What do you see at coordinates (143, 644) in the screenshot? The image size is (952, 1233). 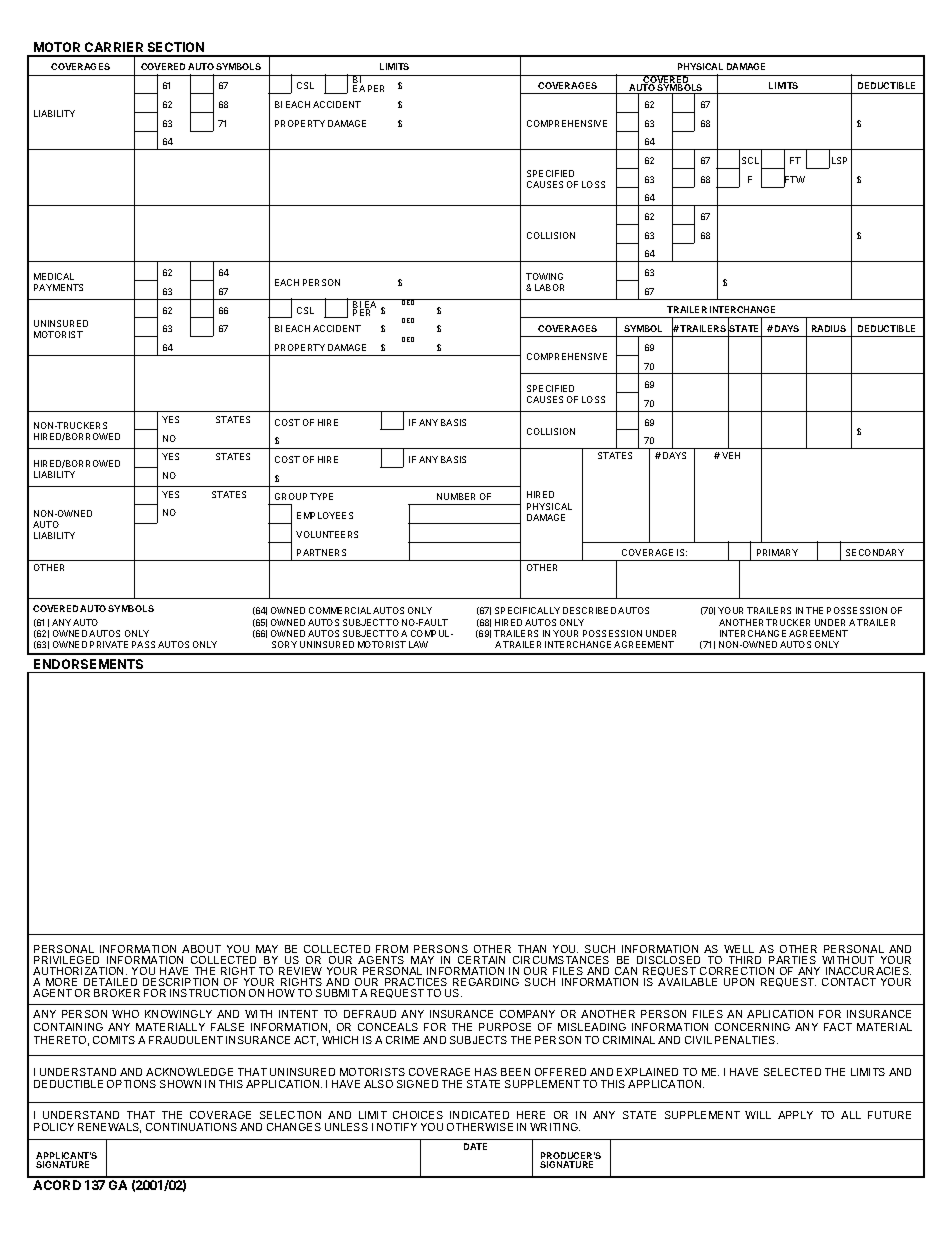 I see `PASS` at bounding box center [143, 644].
